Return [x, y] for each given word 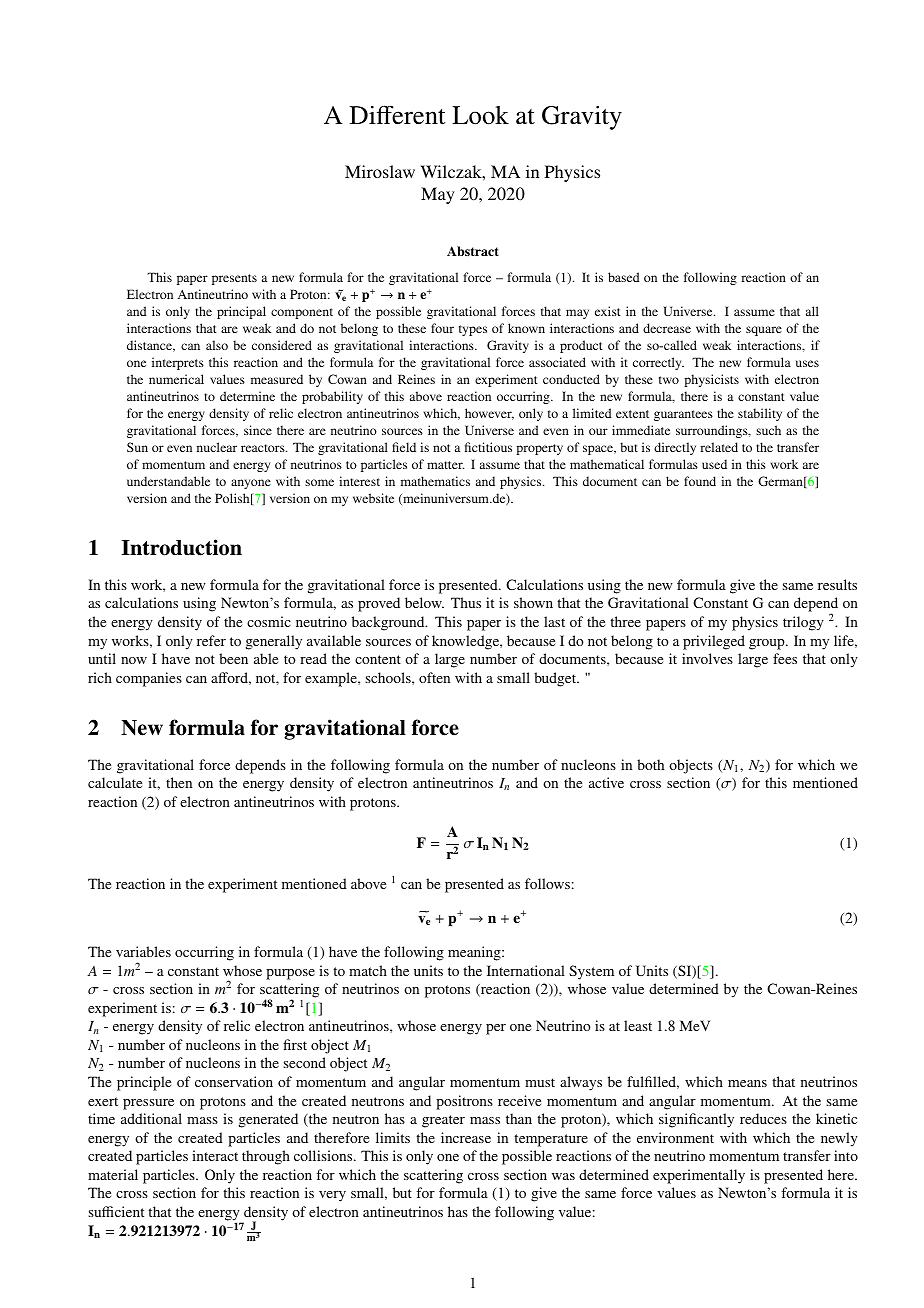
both [650, 764]
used [714, 464]
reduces [763, 1118]
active [606, 782]
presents [234, 279]
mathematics [435, 481]
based [624, 277]
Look [480, 115]
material [113, 1174]
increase [466, 1137]
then [179, 782]
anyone [251, 484]
